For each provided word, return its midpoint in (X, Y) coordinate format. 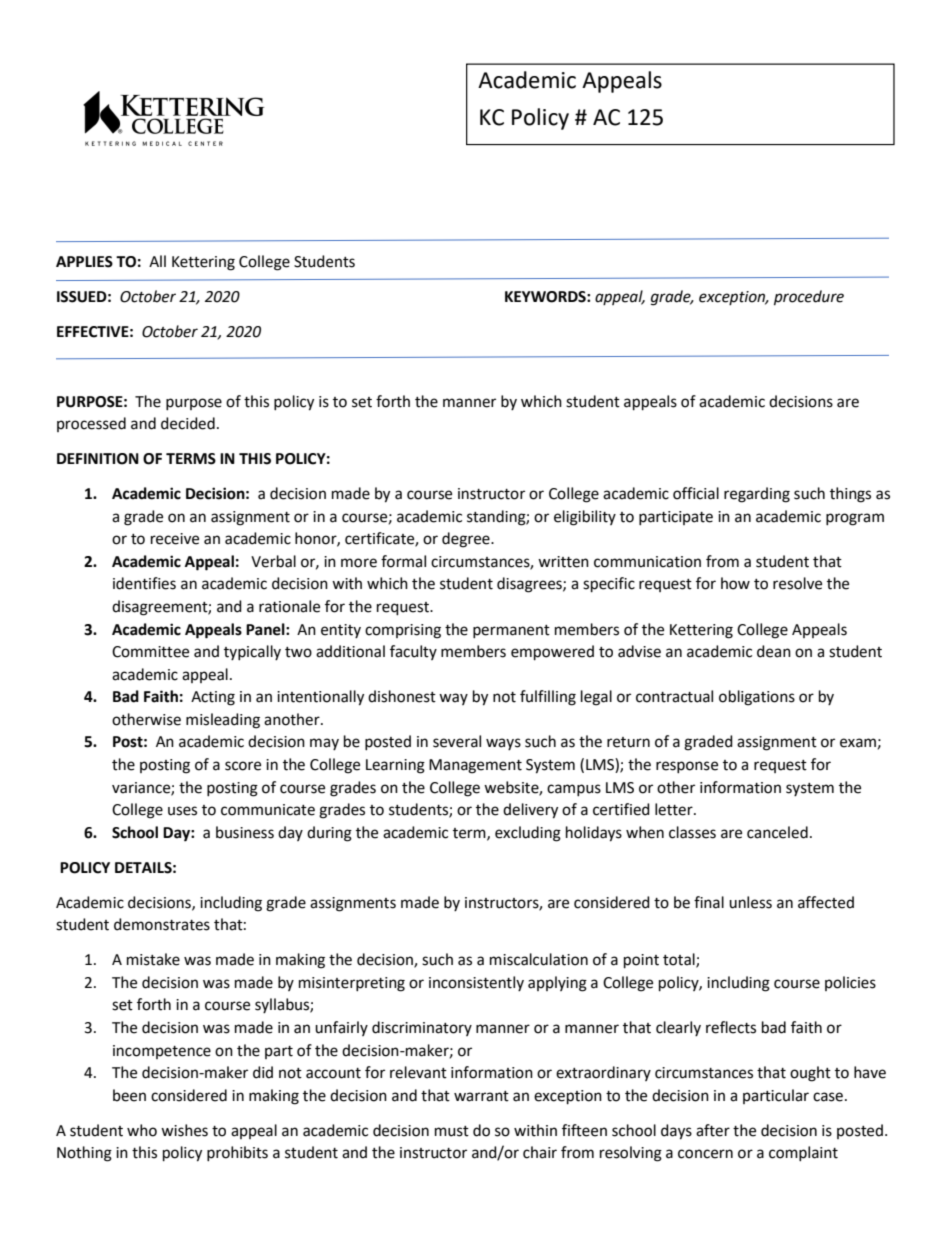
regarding (757, 495)
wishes (184, 1130)
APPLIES (84, 262)
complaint (803, 1153)
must (452, 1131)
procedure (809, 298)
